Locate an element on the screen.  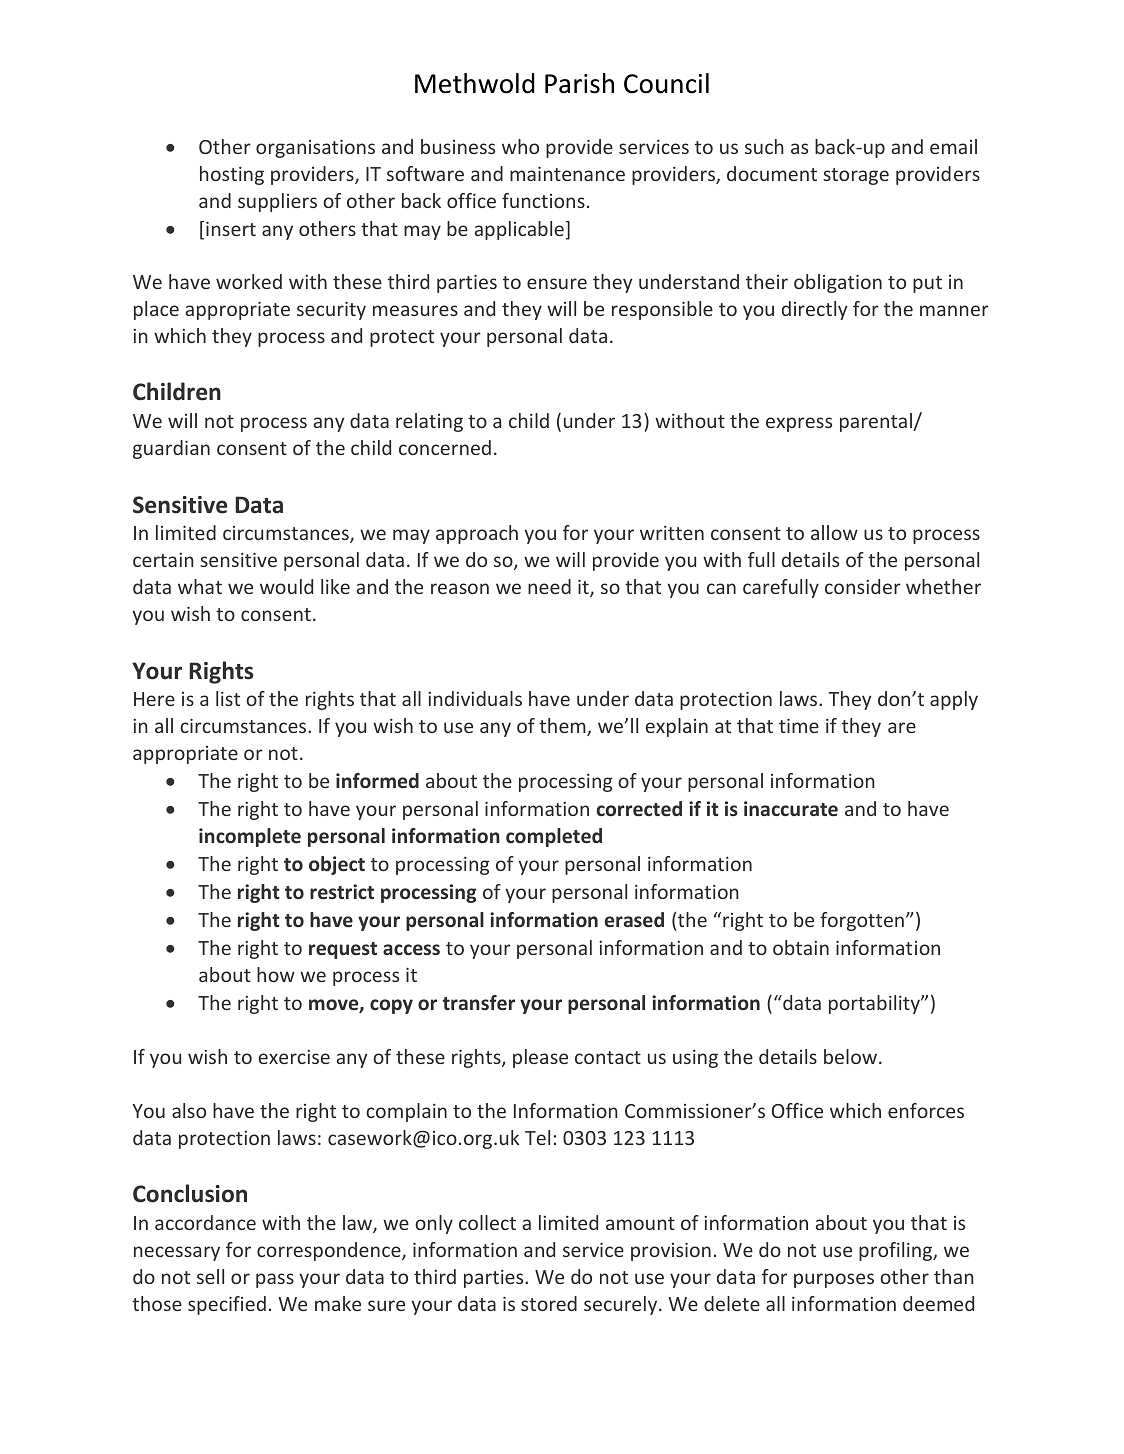
hosting is located at coordinates (232, 175).
